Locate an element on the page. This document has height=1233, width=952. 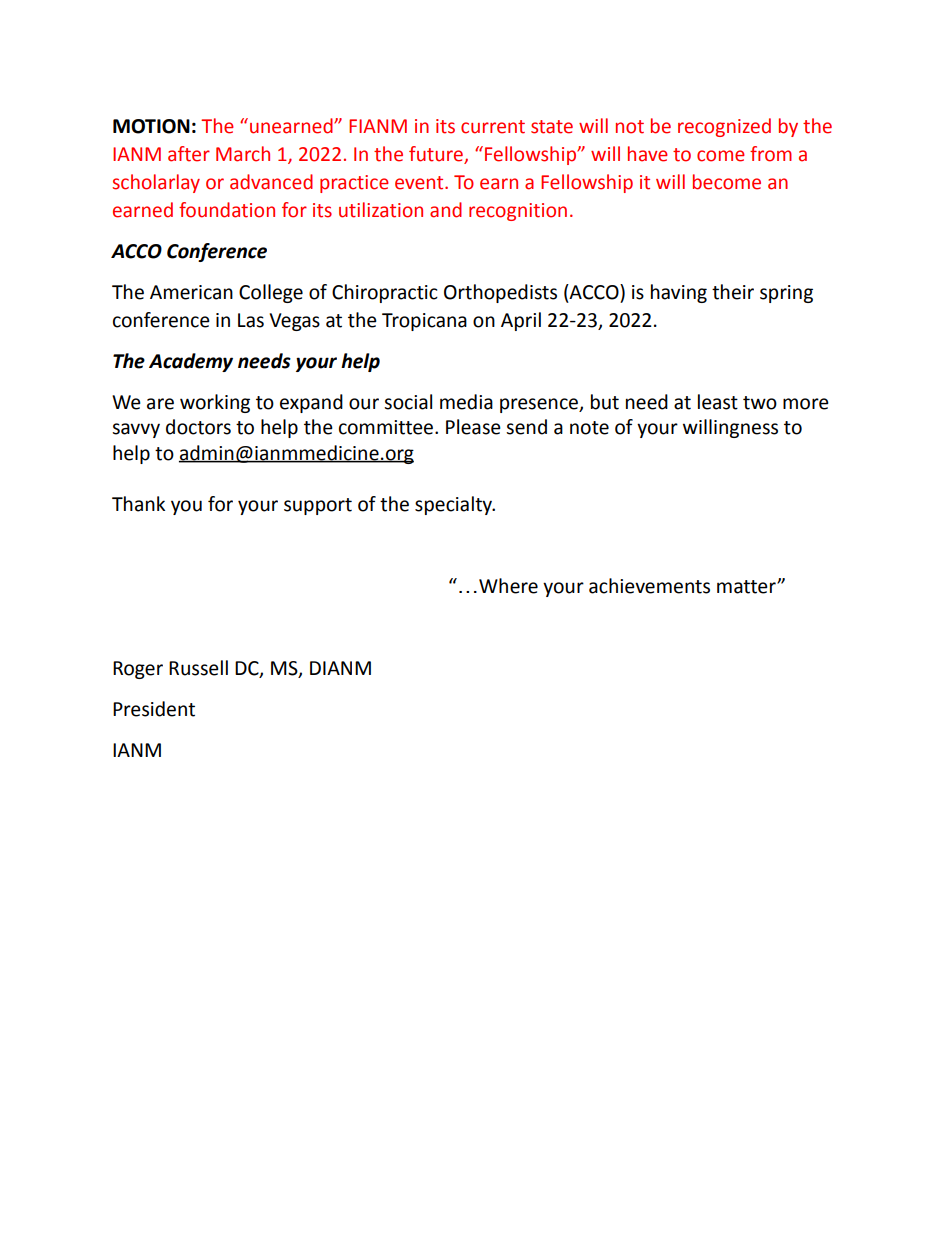
matter is located at coordinates (747, 587).
